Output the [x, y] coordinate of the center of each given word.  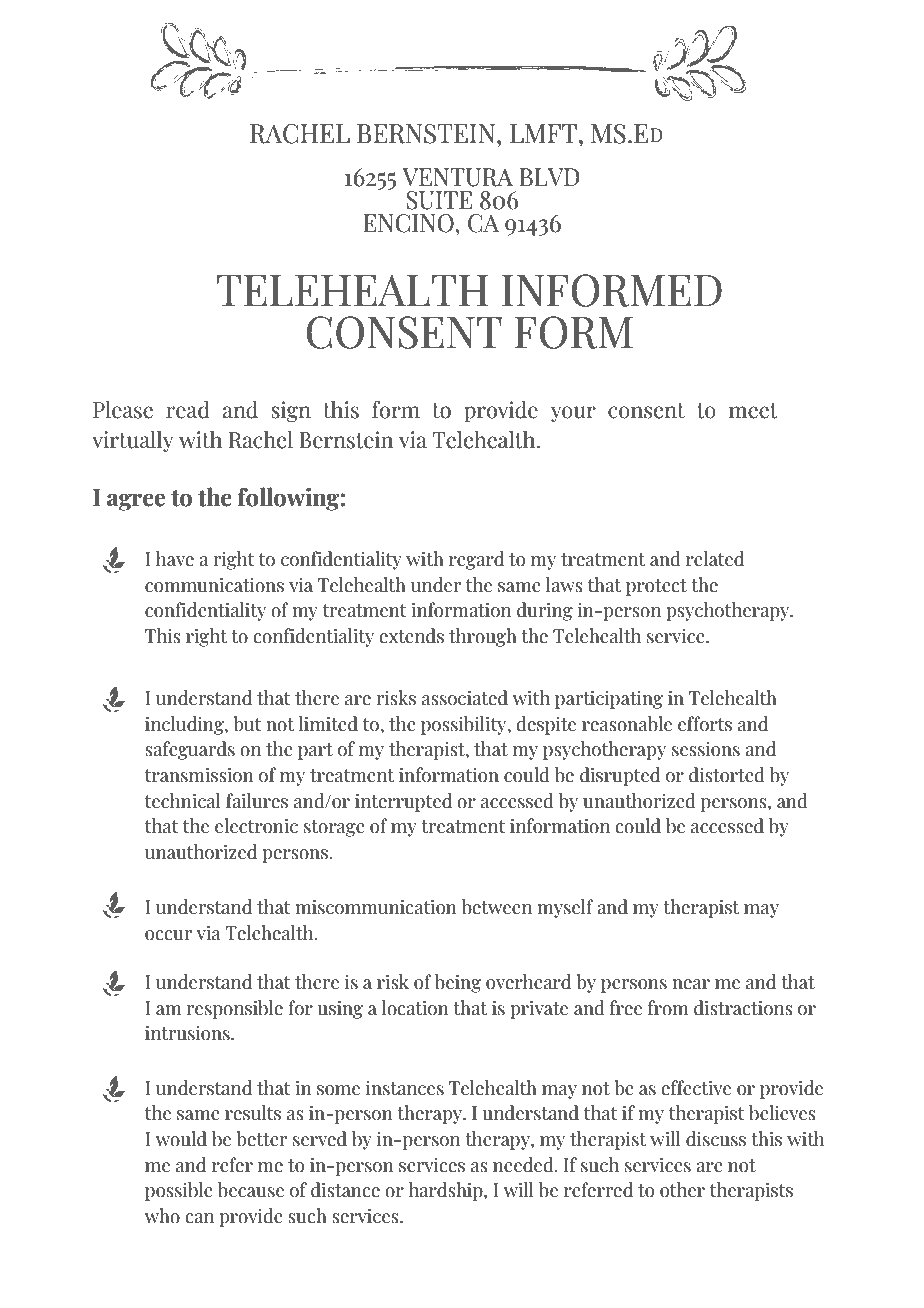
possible [179, 1191]
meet [753, 411]
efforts [705, 724]
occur [168, 935]
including [185, 725]
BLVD [550, 177]
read [188, 410]
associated [465, 698]
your [573, 414]
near [691, 984]
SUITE [439, 200]
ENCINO [410, 223]
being [458, 983]
